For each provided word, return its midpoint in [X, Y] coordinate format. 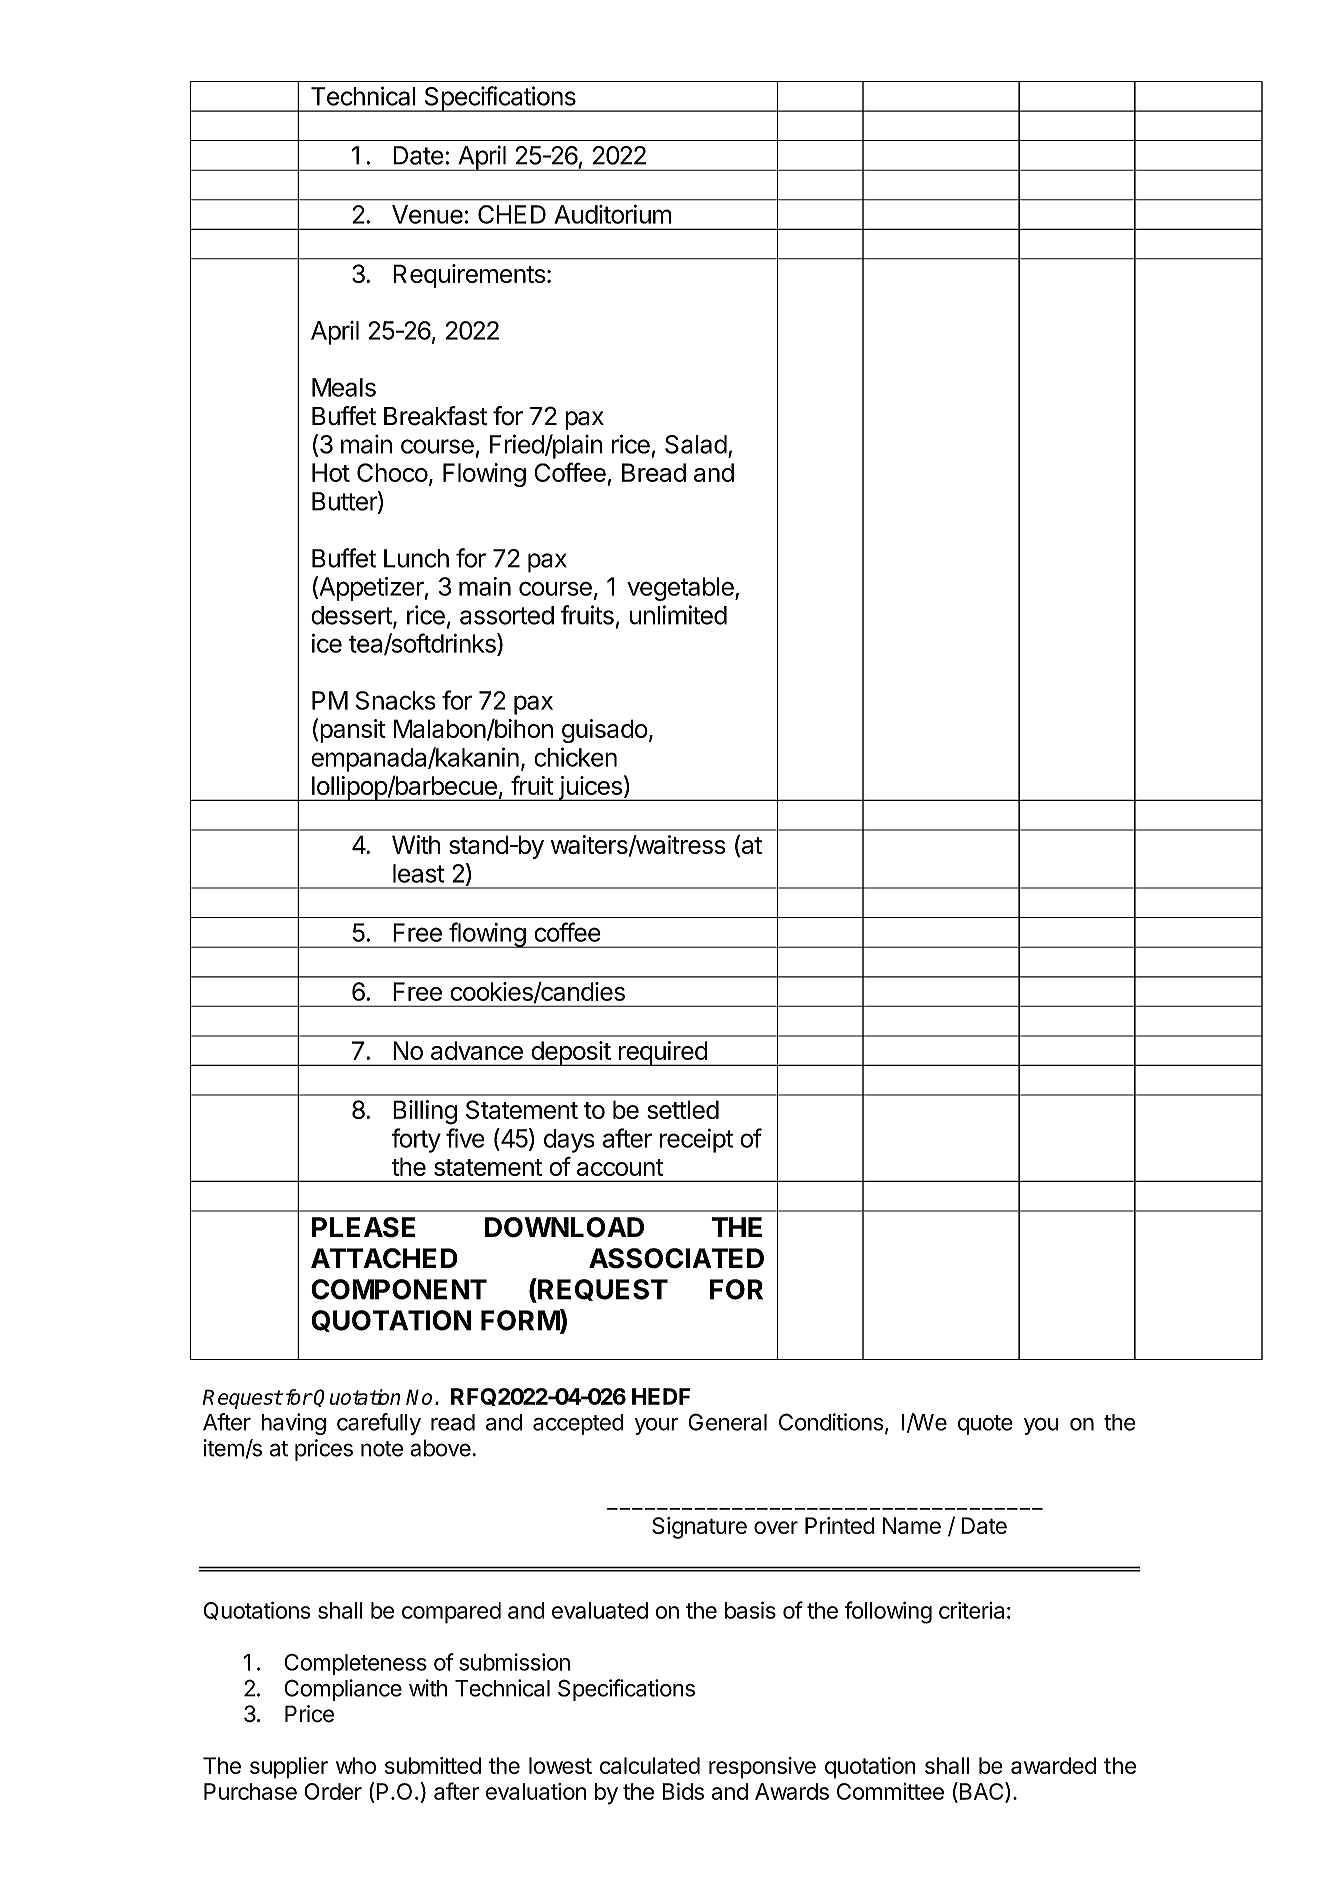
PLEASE [363, 1227]
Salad [696, 444]
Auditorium [613, 214]
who [356, 1765]
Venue [427, 214]
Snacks [396, 700]
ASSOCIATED [676, 1258]
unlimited [678, 615]
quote [985, 1425]
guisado [605, 731]
